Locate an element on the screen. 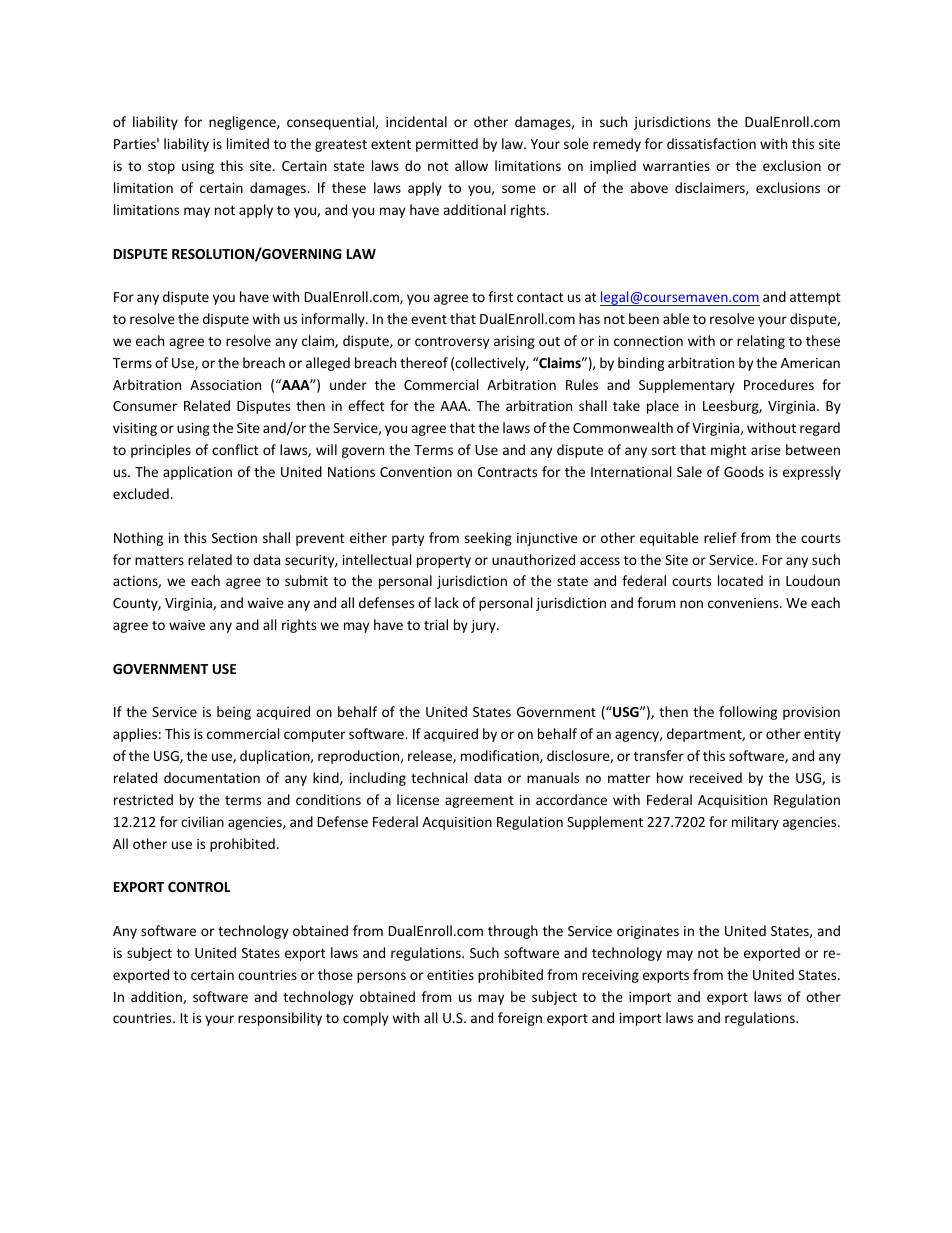 This screenshot has height=1233, width=952. property is located at coordinates (444, 562).
